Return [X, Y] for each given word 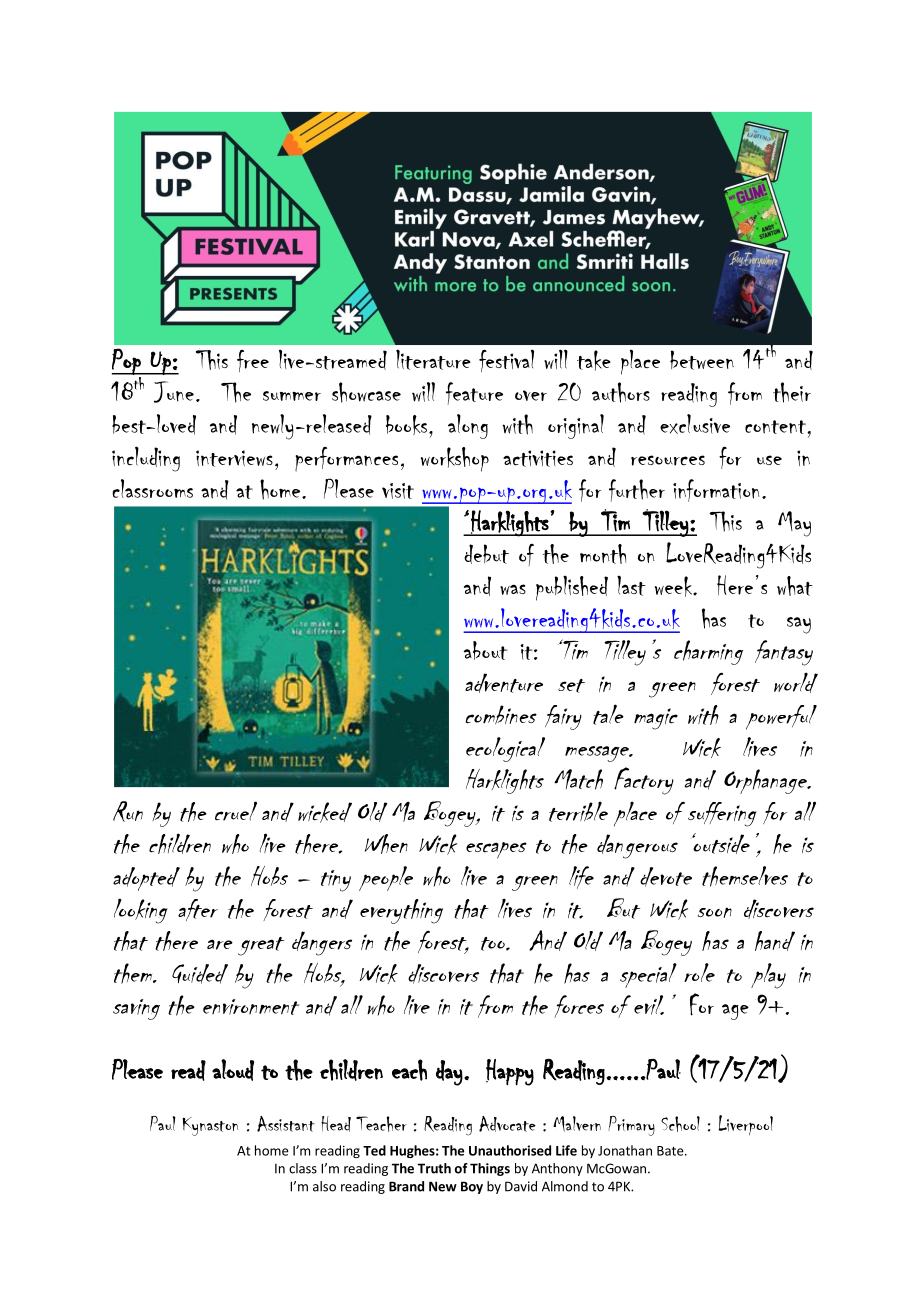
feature [474, 393]
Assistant [286, 1124]
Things [490, 1169]
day [449, 1073]
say [799, 625]
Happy [510, 1072]
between [702, 360]
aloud [233, 1070]
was [513, 589]
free [253, 361]
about [485, 650]
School [680, 1124]
